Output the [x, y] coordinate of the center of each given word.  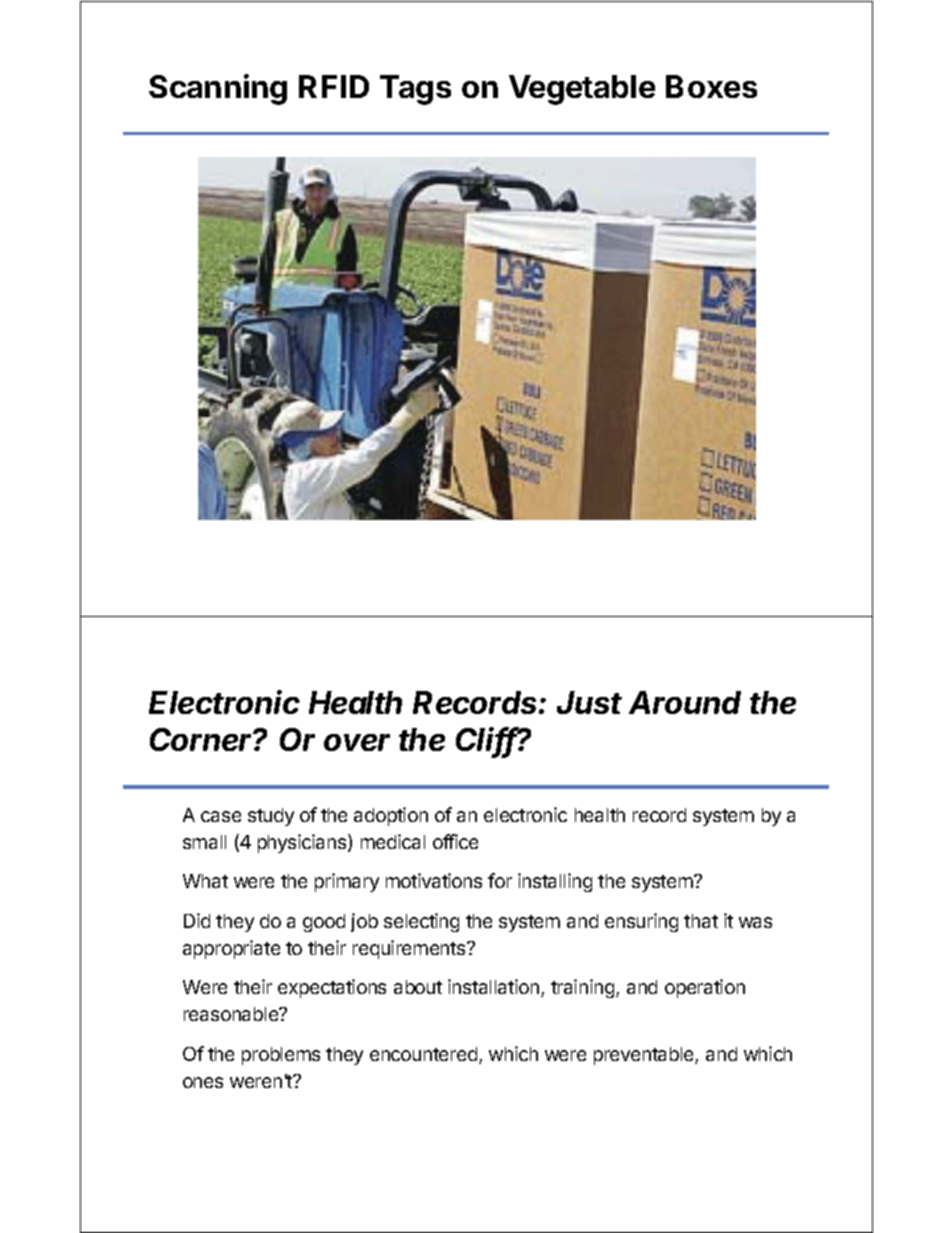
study [271, 817]
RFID [334, 86]
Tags [415, 90]
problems [281, 1056]
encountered [423, 1054]
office [455, 841]
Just [589, 702]
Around [685, 702]
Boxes [711, 86]
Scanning [218, 89]
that [701, 921]
